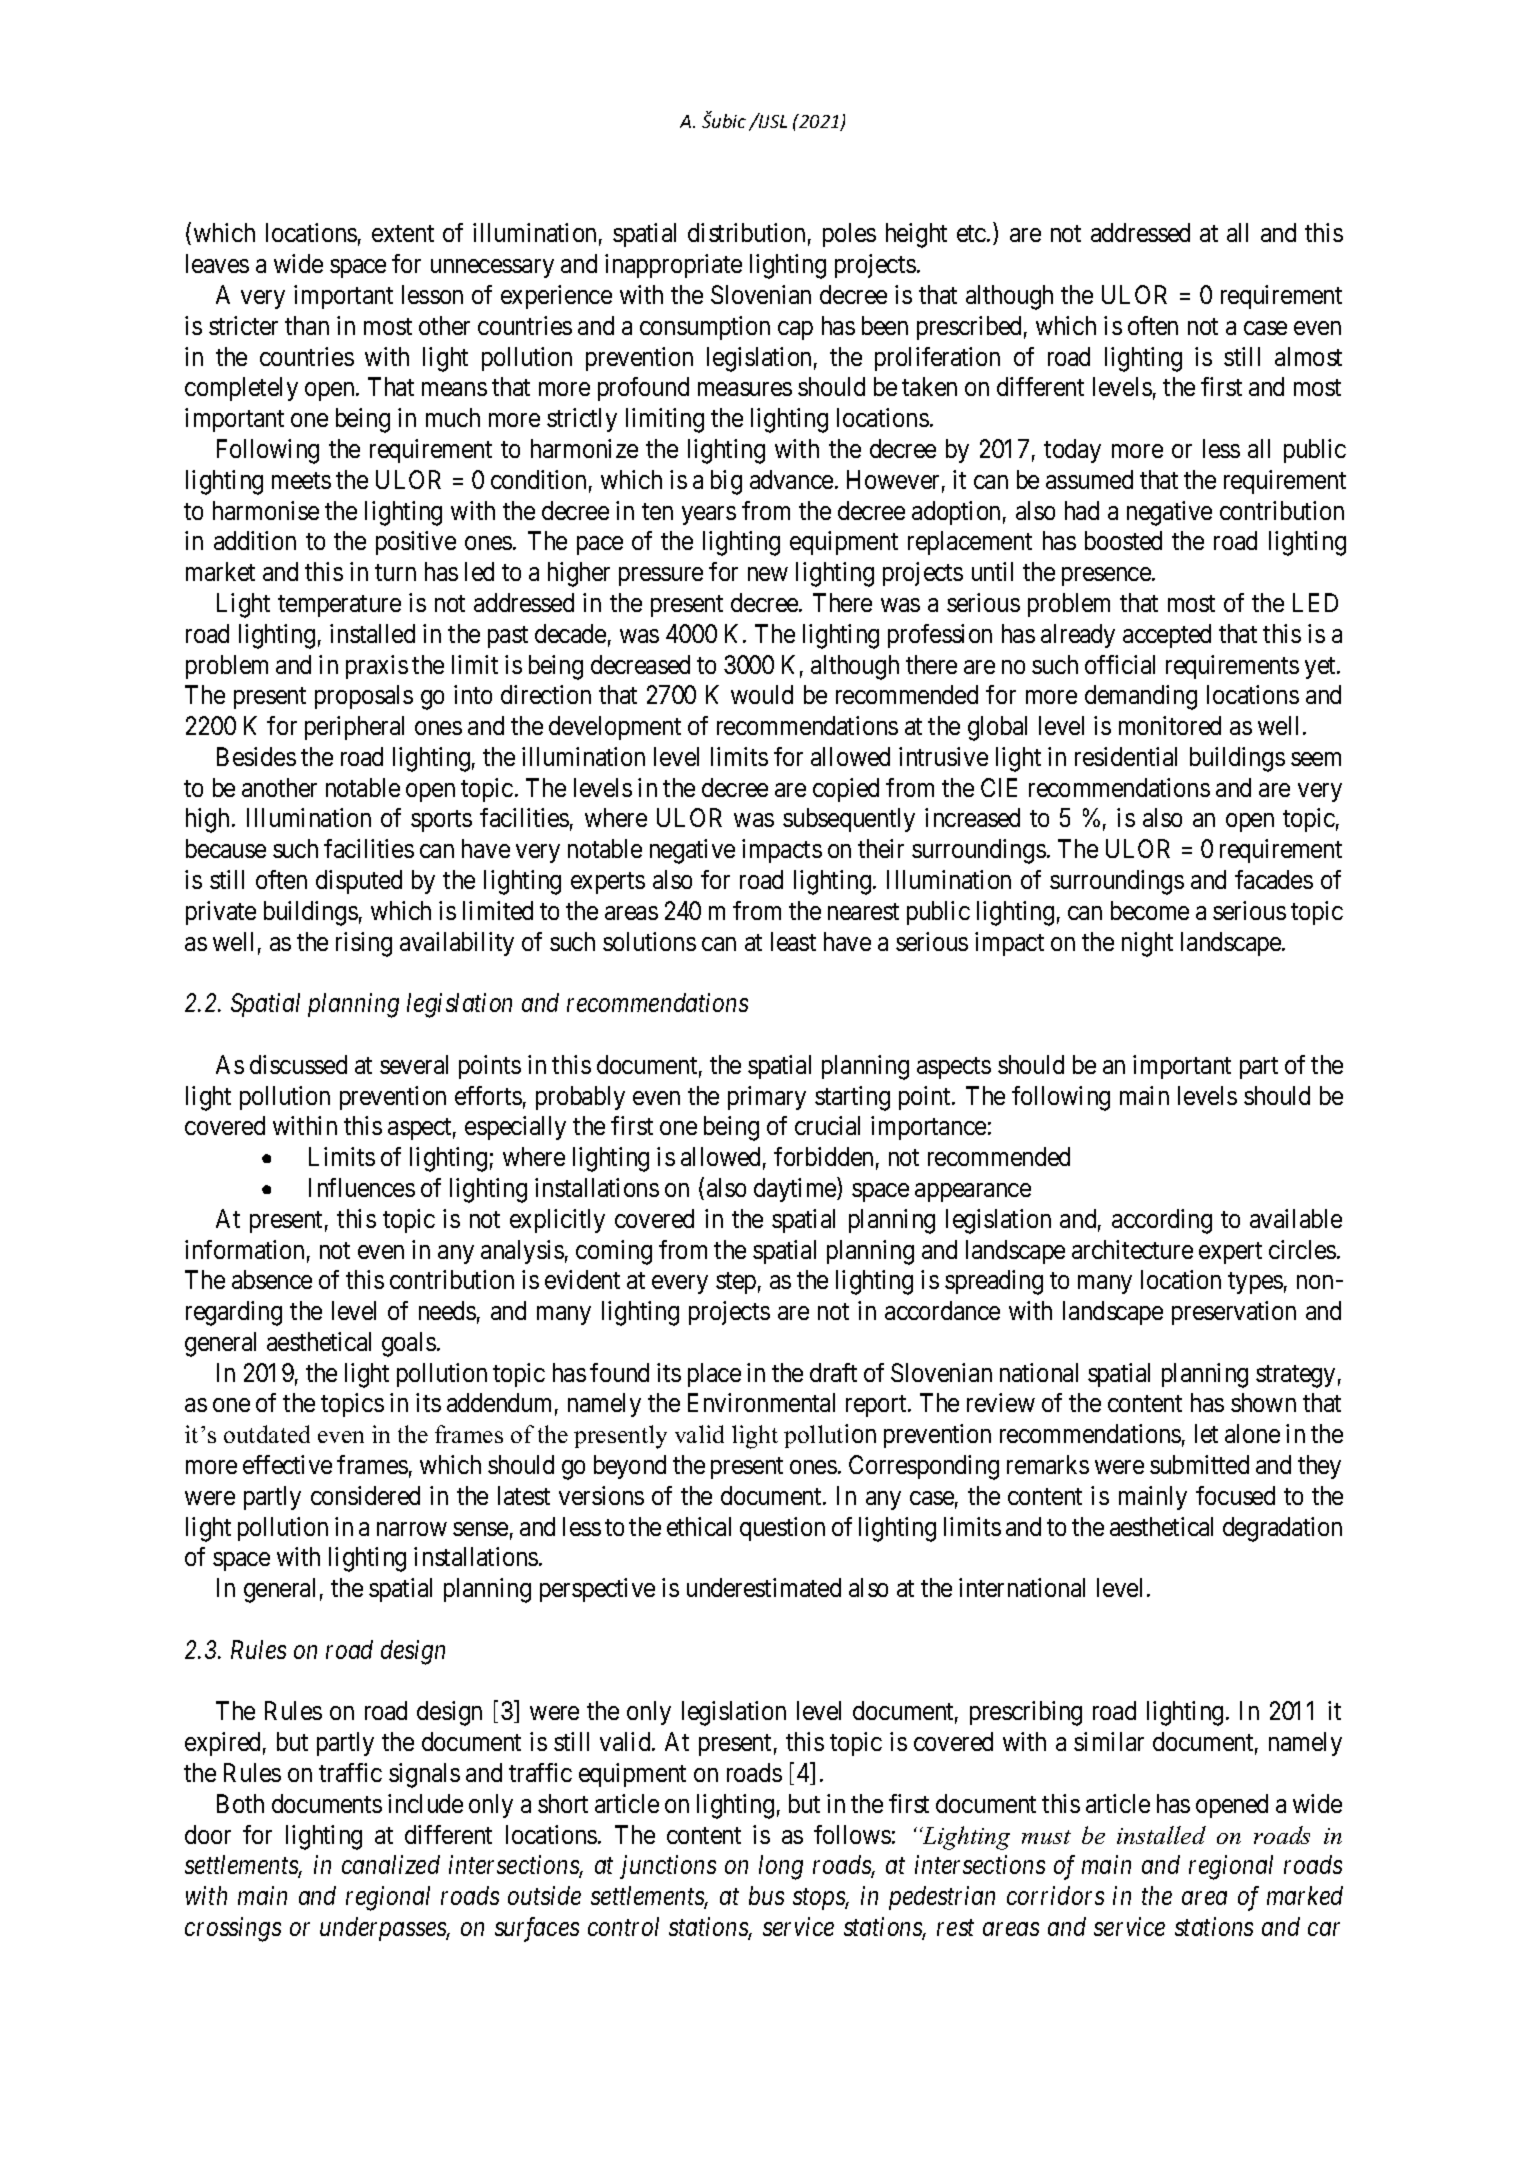 This document has width=1528, height=2160. What do you see at coordinates (1141, 697) in the document?
I see `demanding` at bounding box center [1141, 697].
